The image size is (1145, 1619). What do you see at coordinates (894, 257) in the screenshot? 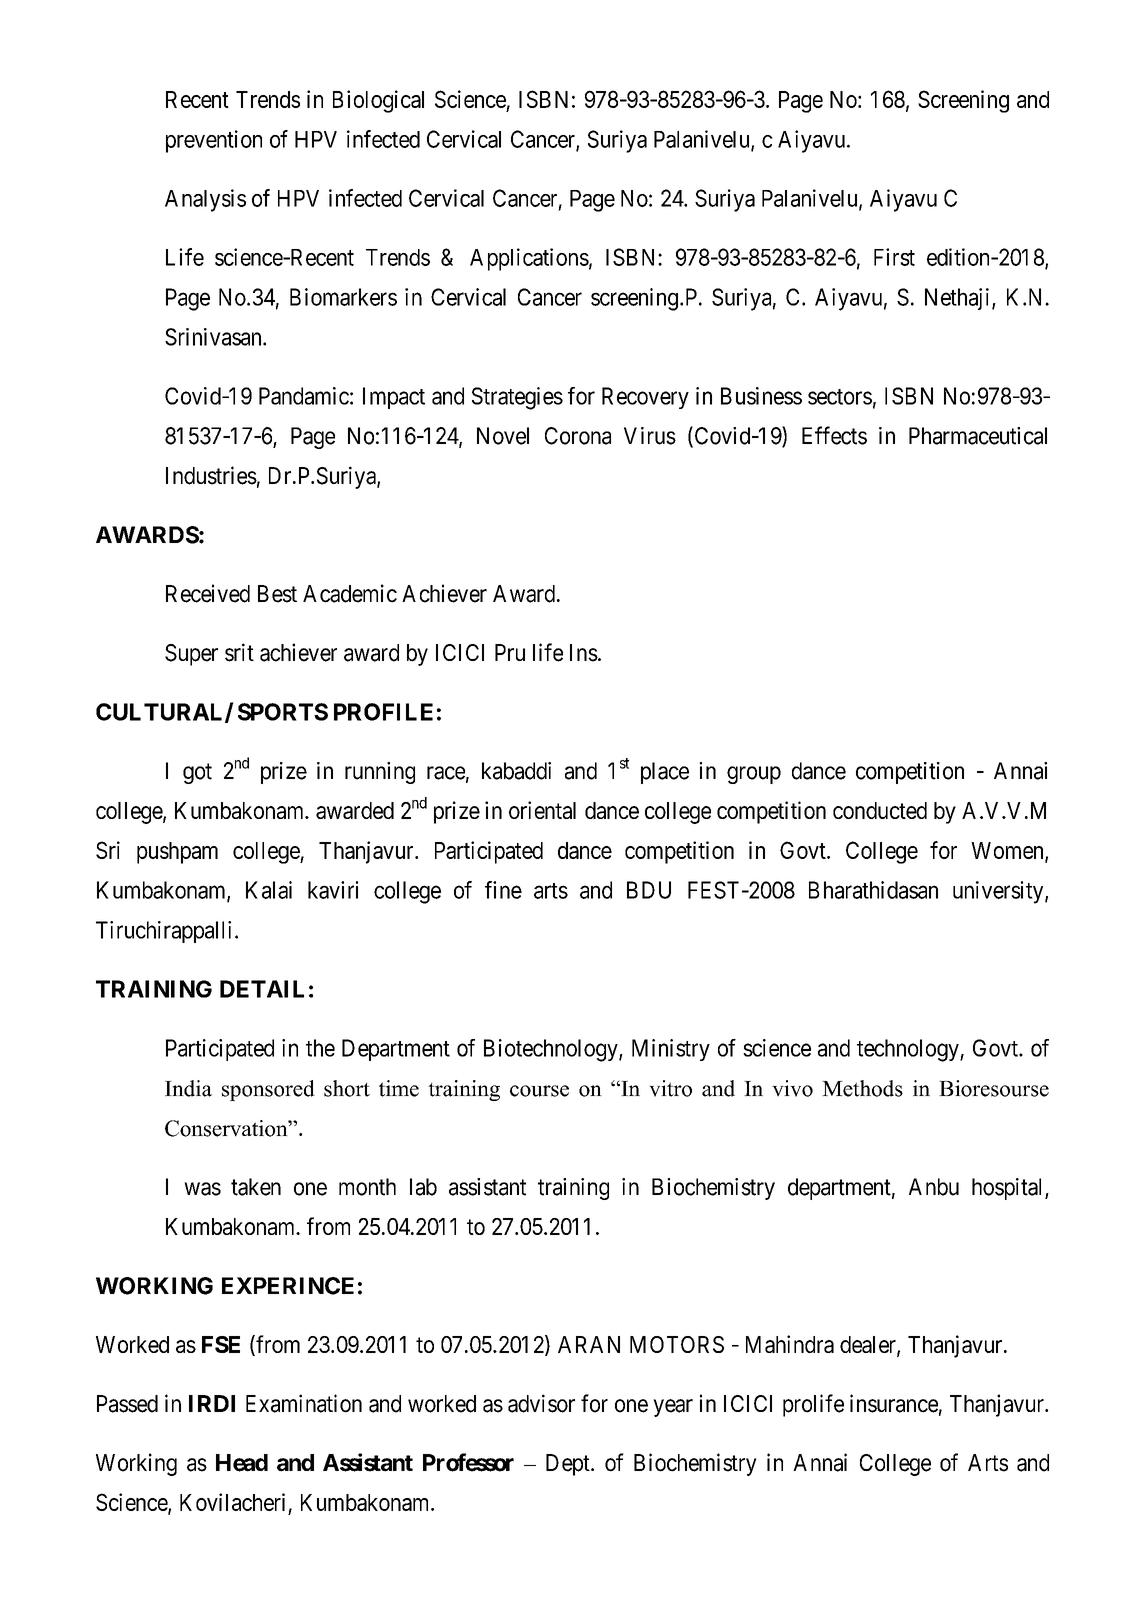
I see `First` at bounding box center [894, 257].
